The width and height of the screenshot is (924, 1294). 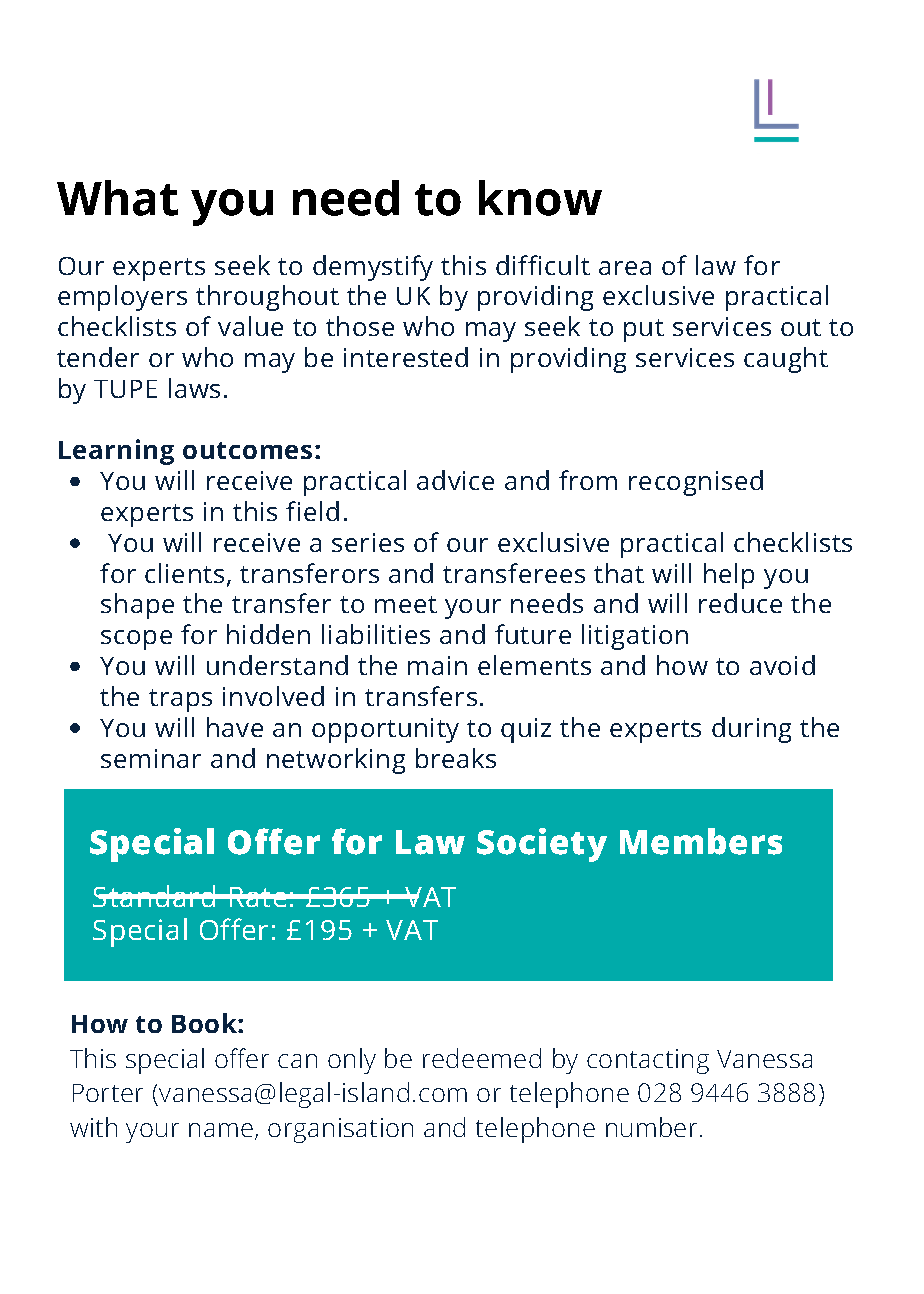 What do you see at coordinates (373, 268) in the screenshot?
I see `demystify` at bounding box center [373, 268].
